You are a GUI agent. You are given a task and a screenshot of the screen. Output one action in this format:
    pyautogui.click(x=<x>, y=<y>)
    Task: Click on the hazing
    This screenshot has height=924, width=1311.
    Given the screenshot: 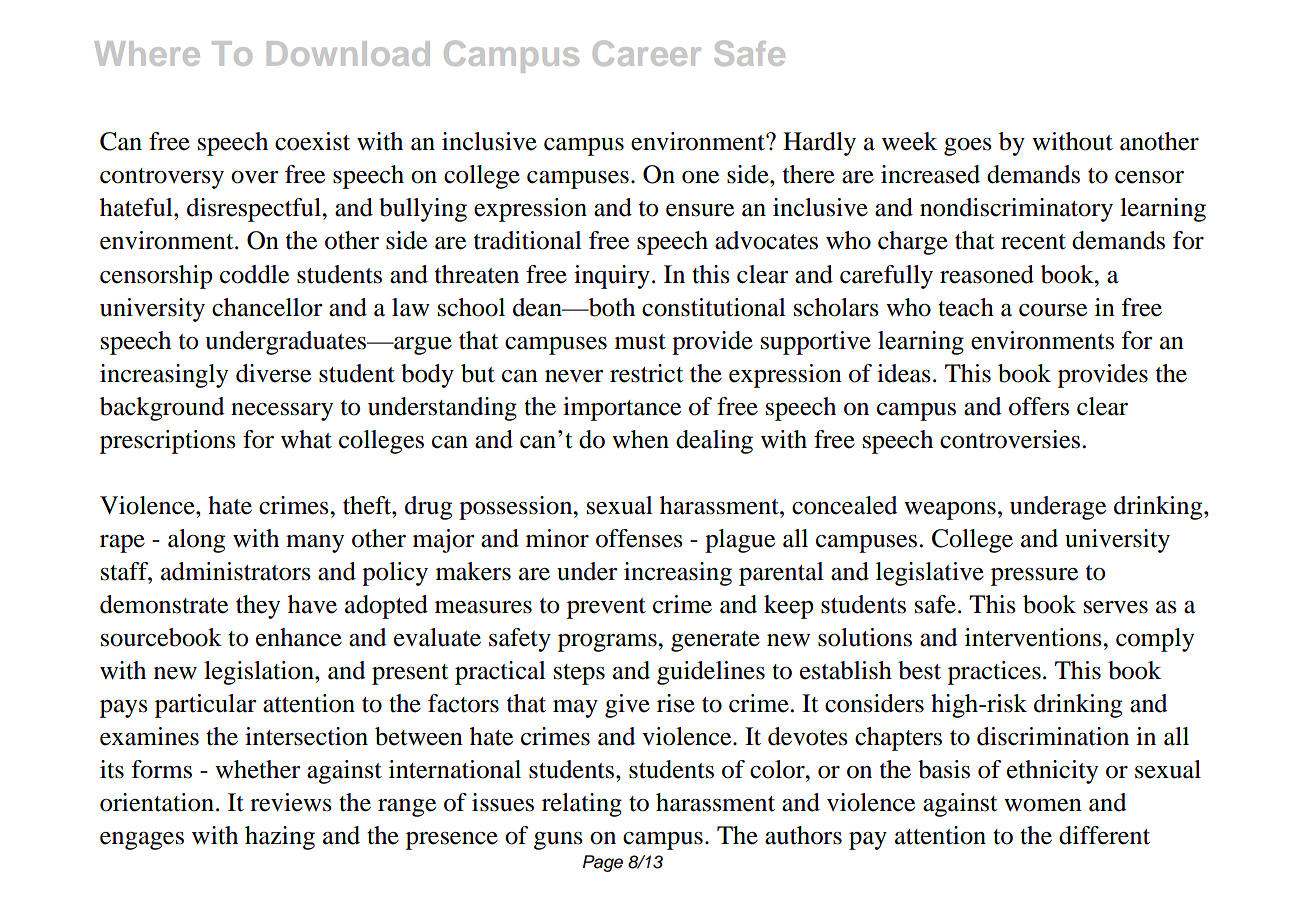 What is the action you would take?
    pyautogui.click(x=280, y=838)
